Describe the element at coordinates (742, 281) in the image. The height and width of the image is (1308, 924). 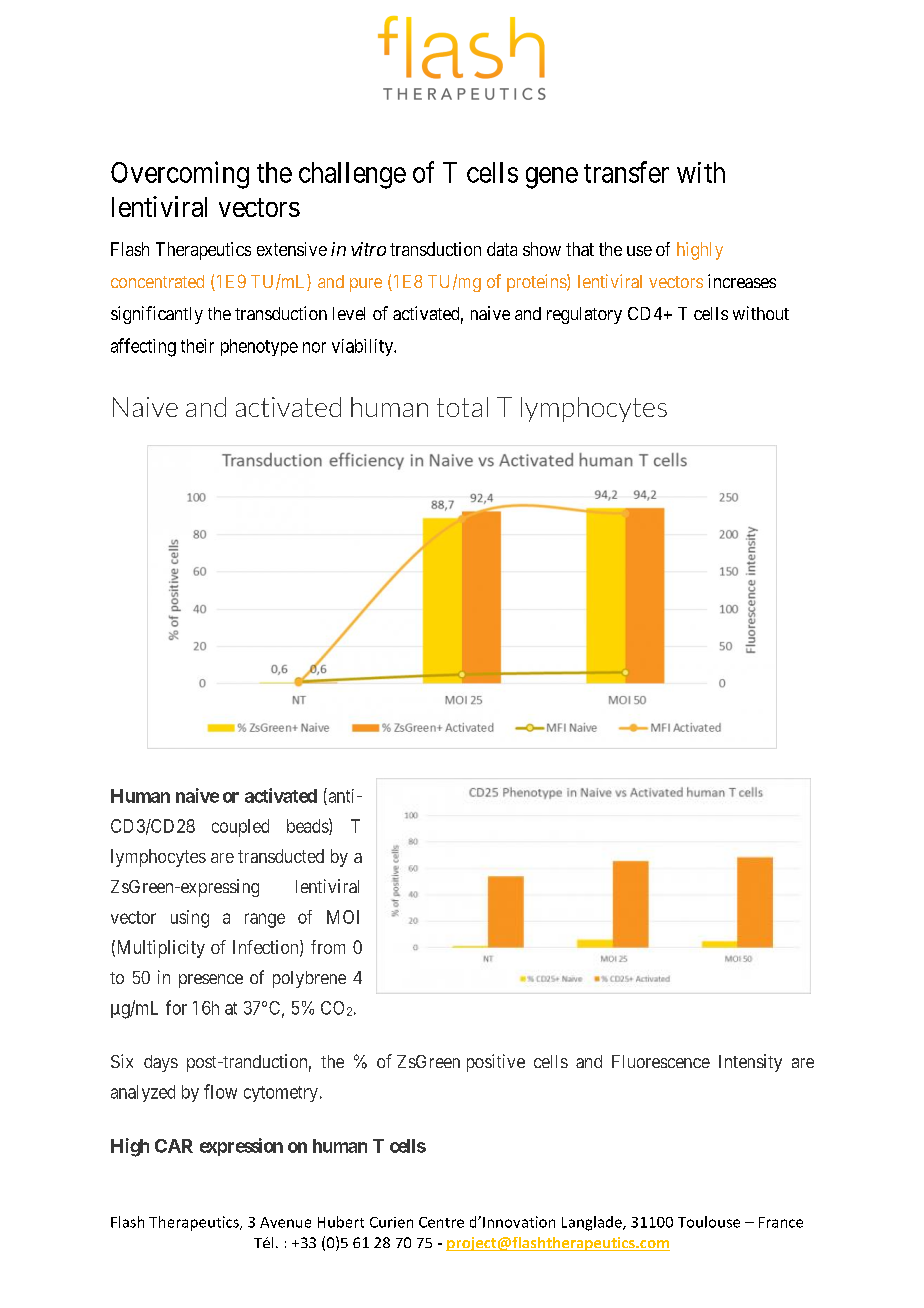
I see `increases` at that location.
